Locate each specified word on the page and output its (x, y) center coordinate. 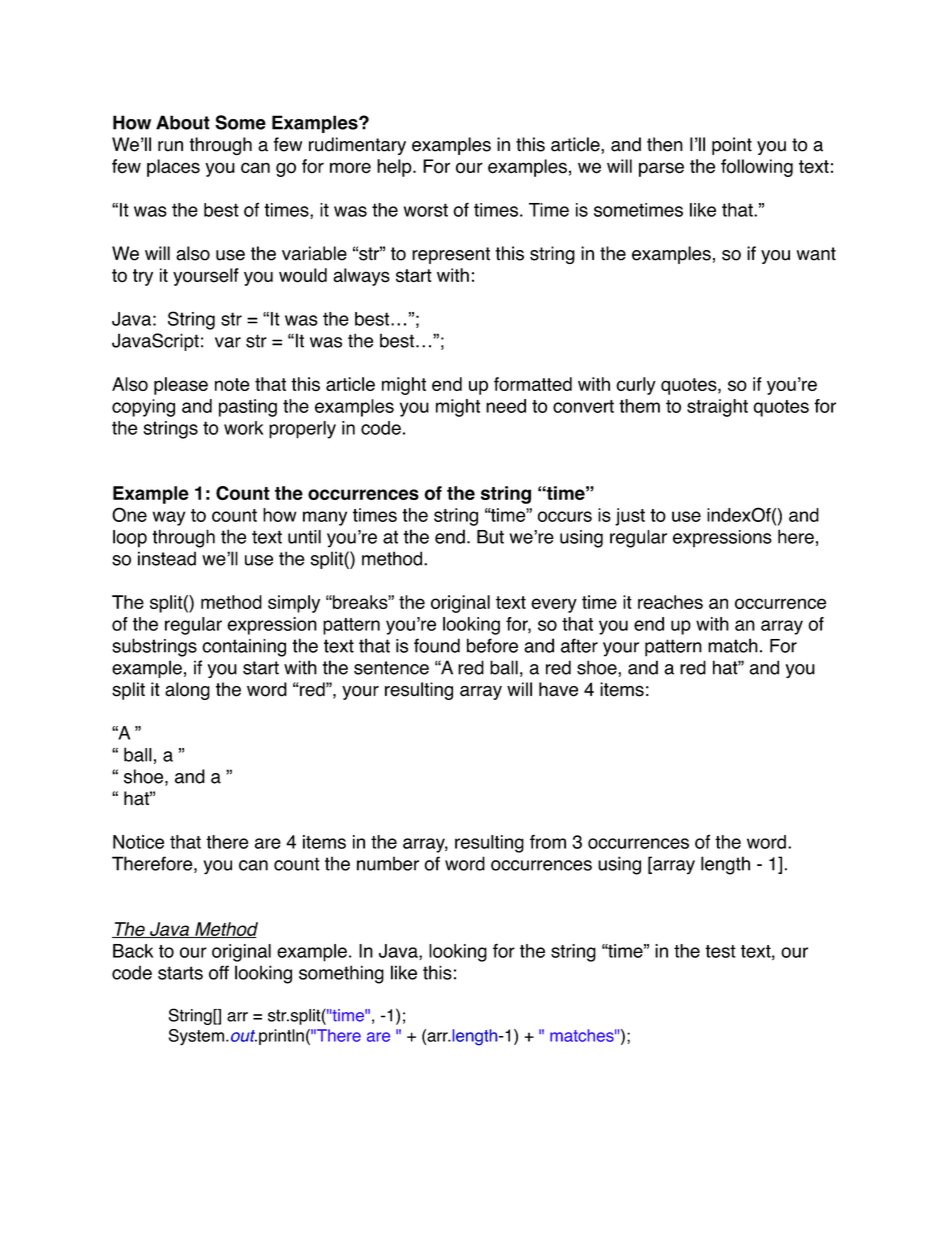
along (187, 691)
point (732, 146)
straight (717, 408)
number (388, 863)
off (219, 972)
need (506, 406)
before (492, 645)
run (170, 146)
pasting (248, 408)
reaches (670, 602)
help (395, 168)
